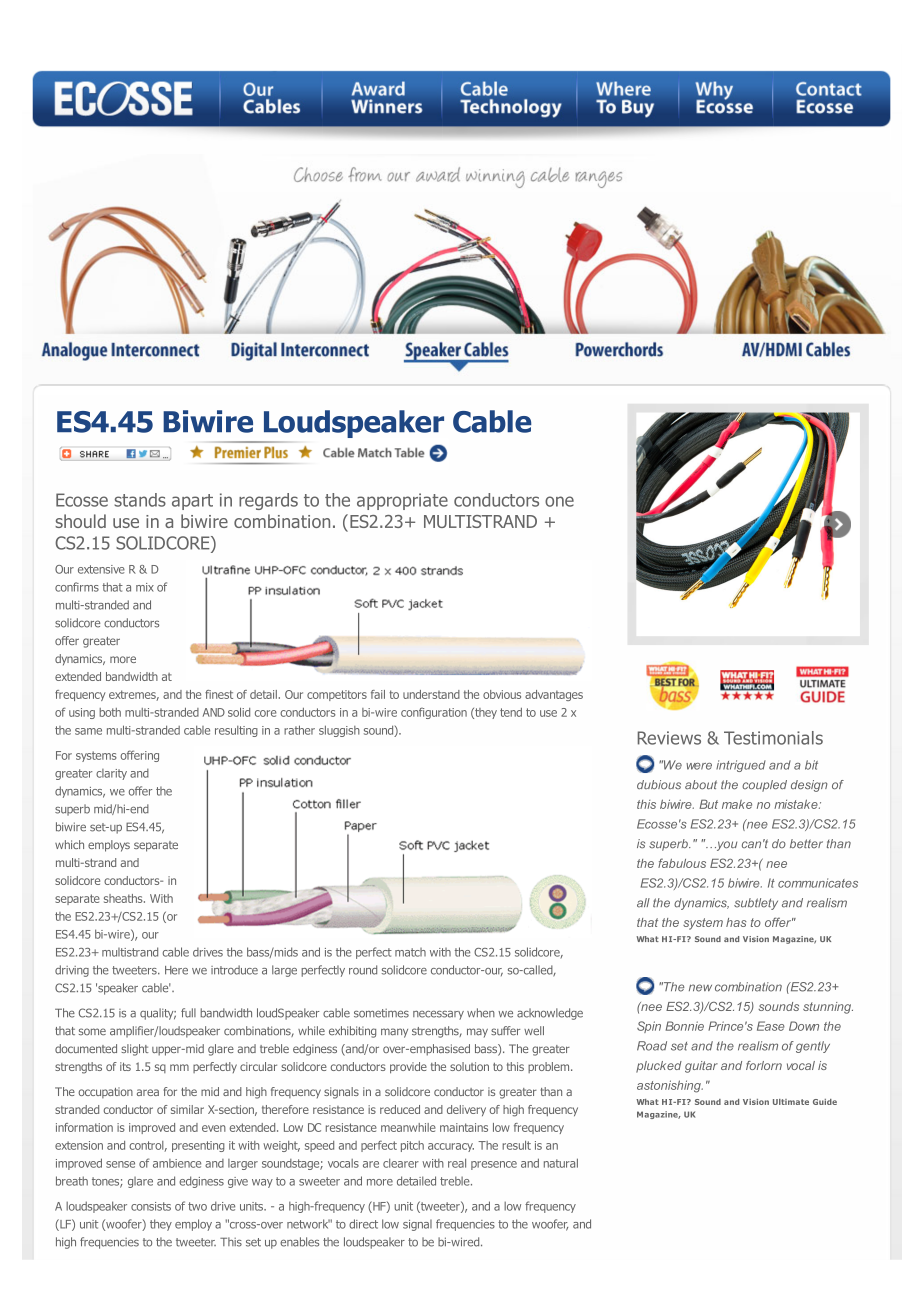 This document has width=924, height=1308. Describe the element at coordinates (477, 1033) in the document. I see `may` at that location.
